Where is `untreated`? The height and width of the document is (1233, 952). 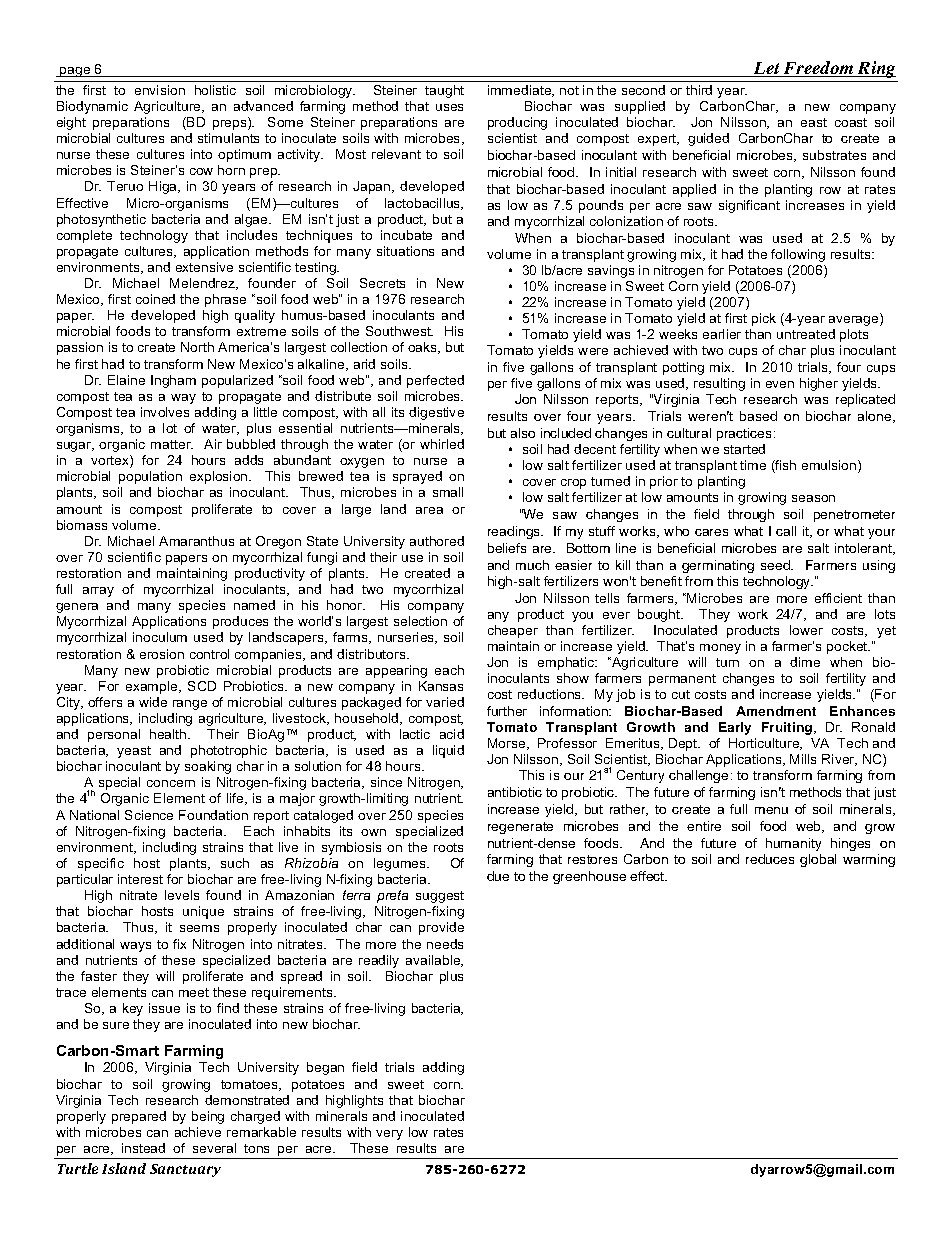 untreated is located at coordinates (806, 334).
